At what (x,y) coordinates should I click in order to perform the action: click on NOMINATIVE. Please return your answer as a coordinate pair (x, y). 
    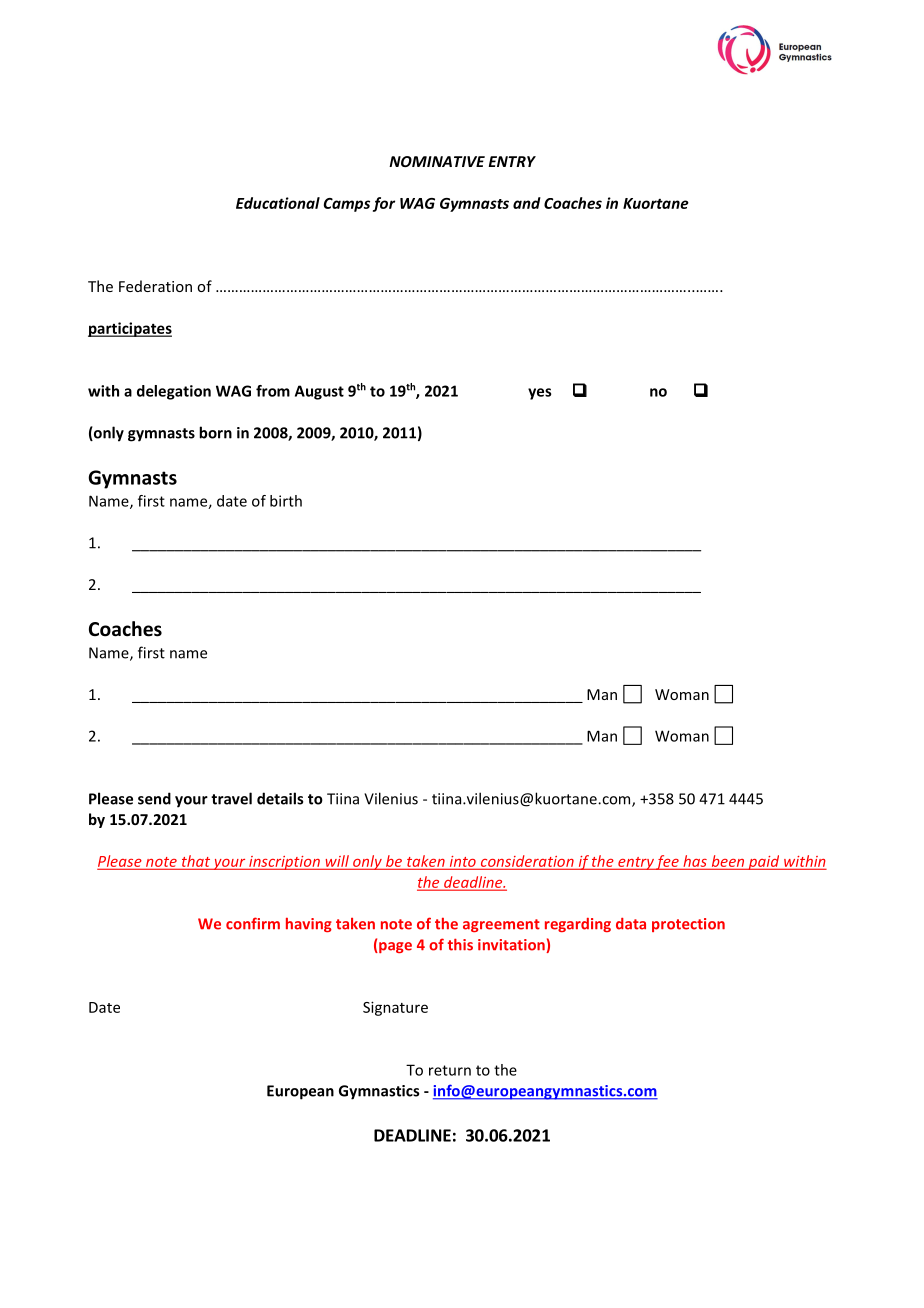
    Looking at the image, I should click on (437, 161).
